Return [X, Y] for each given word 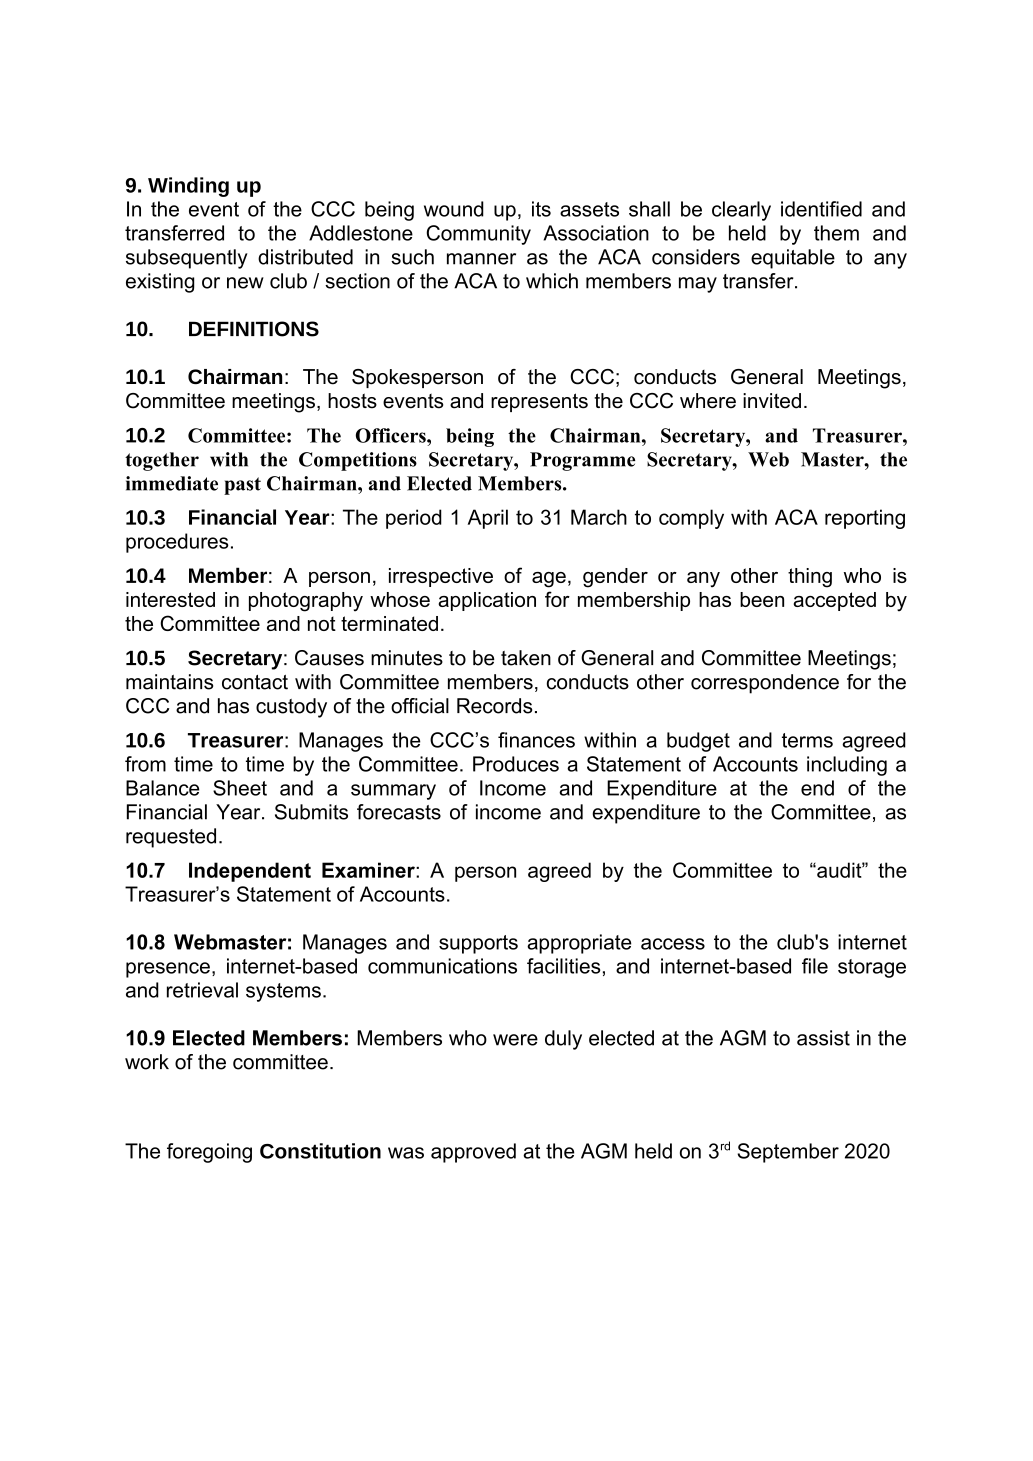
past [242, 486]
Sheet [240, 788]
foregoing [209, 1153]
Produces [516, 764]
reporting [865, 519]
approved [473, 1153]
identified [821, 209]
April [488, 519]
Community [478, 235]
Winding [188, 187]
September [788, 1153]
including [847, 766]
